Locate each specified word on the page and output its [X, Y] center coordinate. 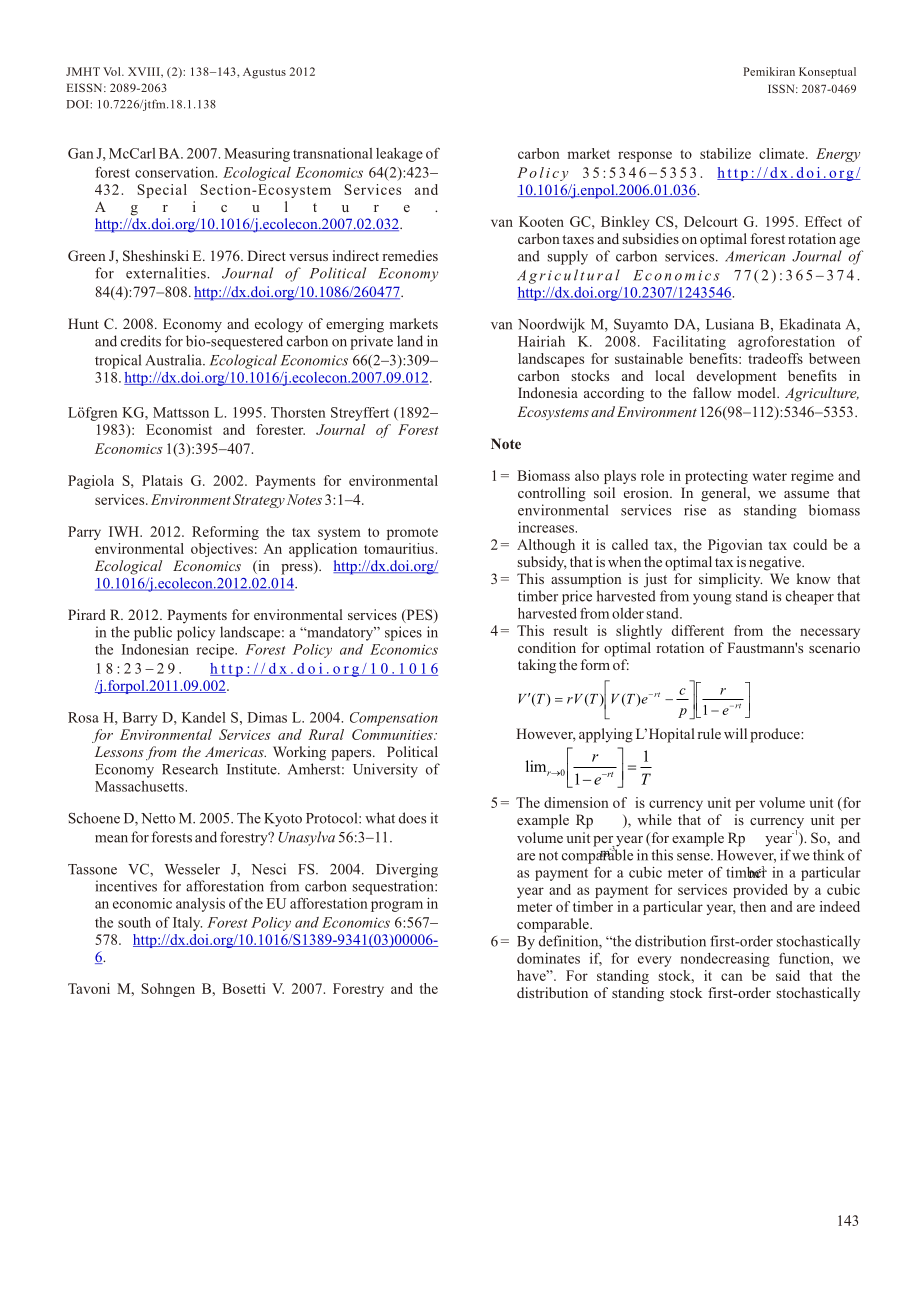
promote [412, 534]
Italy [187, 924]
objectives [222, 550]
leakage [399, 155]
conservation [176, 172]
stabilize [725, 153]
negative [776, 563]
